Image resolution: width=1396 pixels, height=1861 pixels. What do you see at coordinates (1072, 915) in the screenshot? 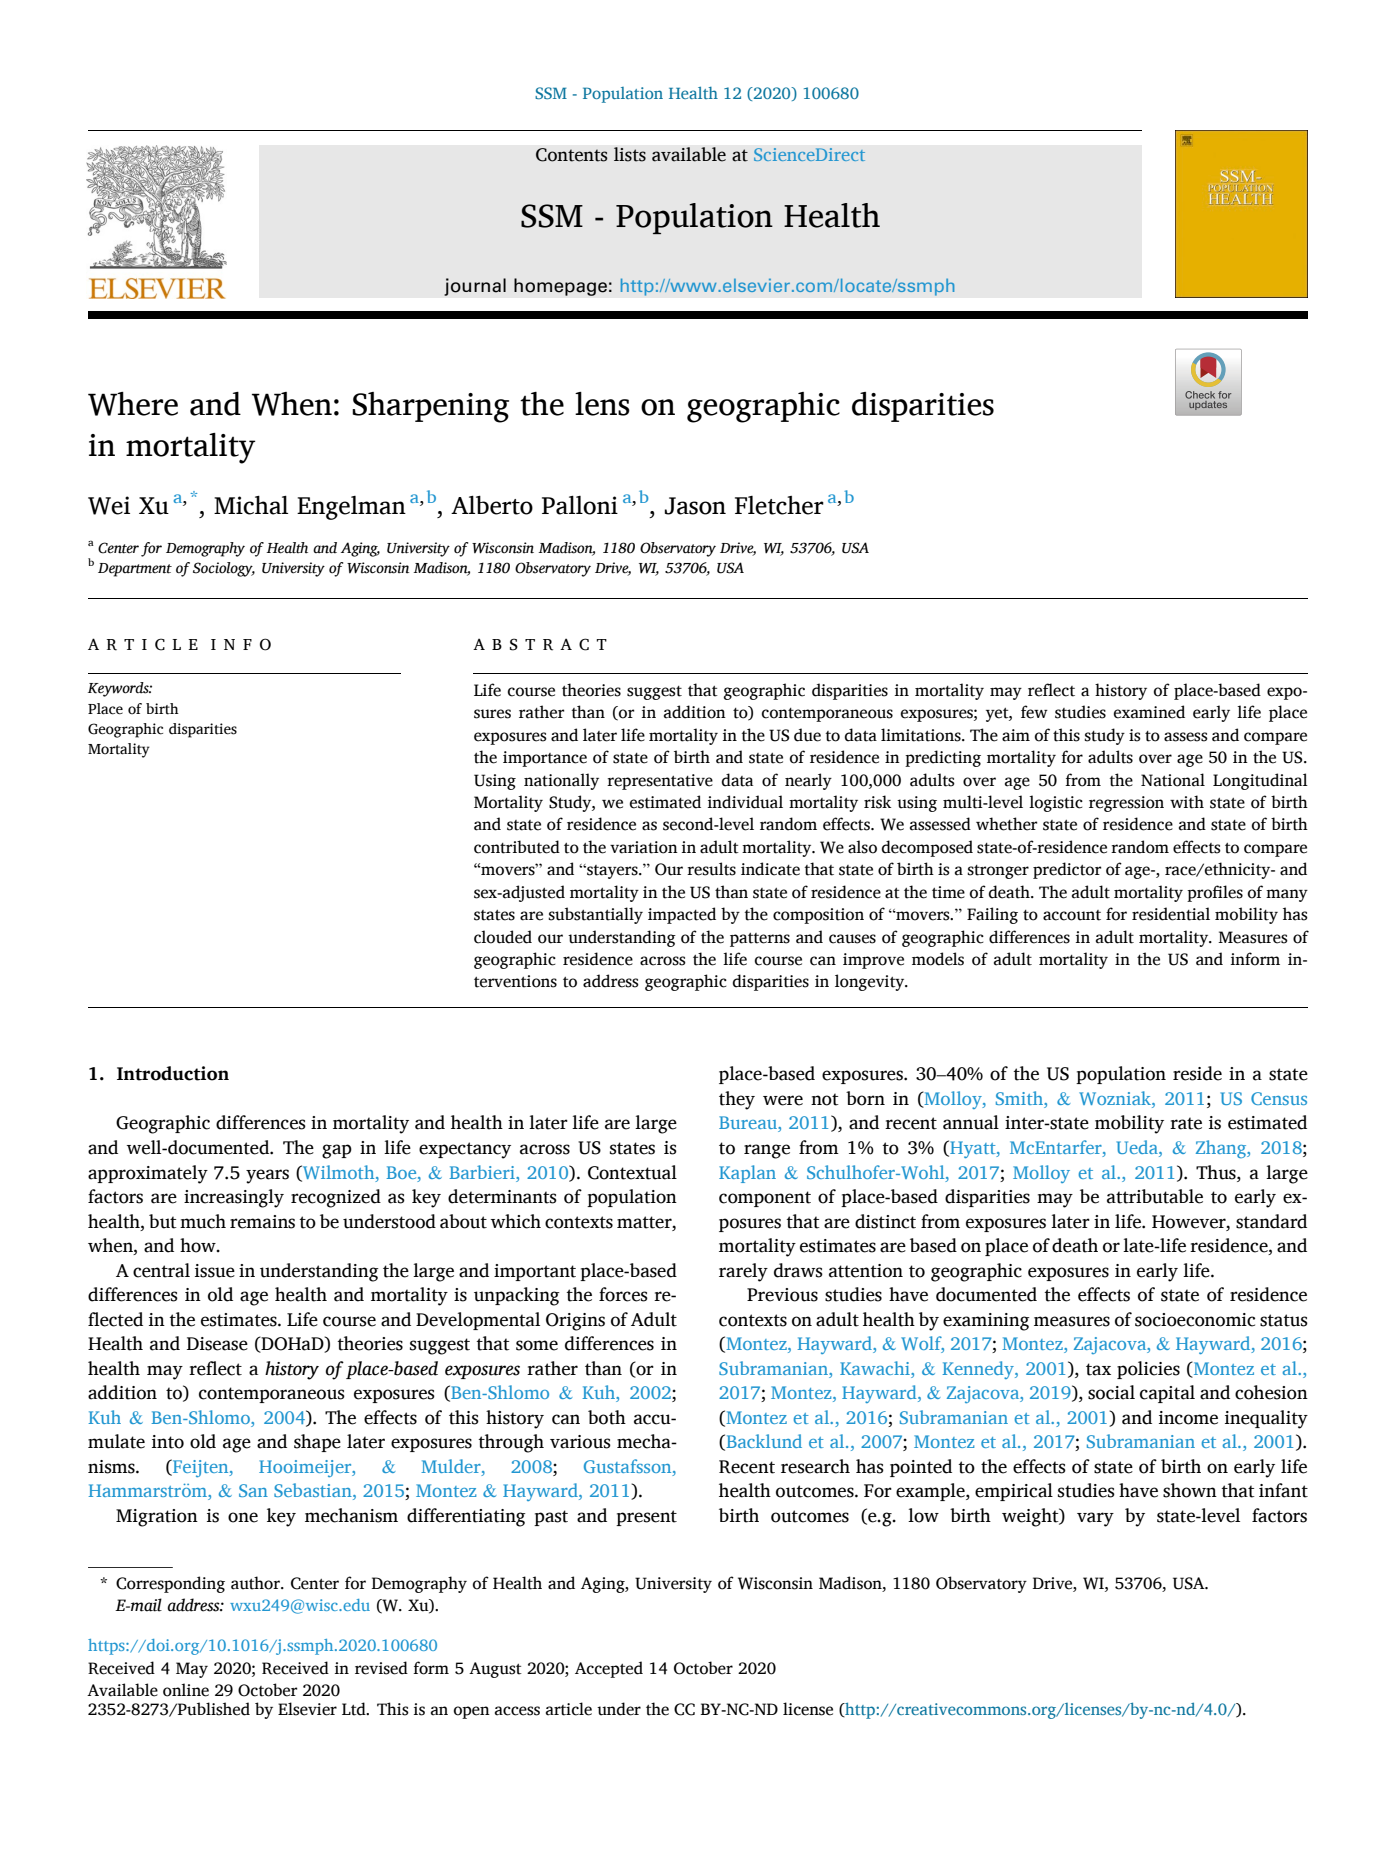
I see `account` at bounding box center [1072, 915].
